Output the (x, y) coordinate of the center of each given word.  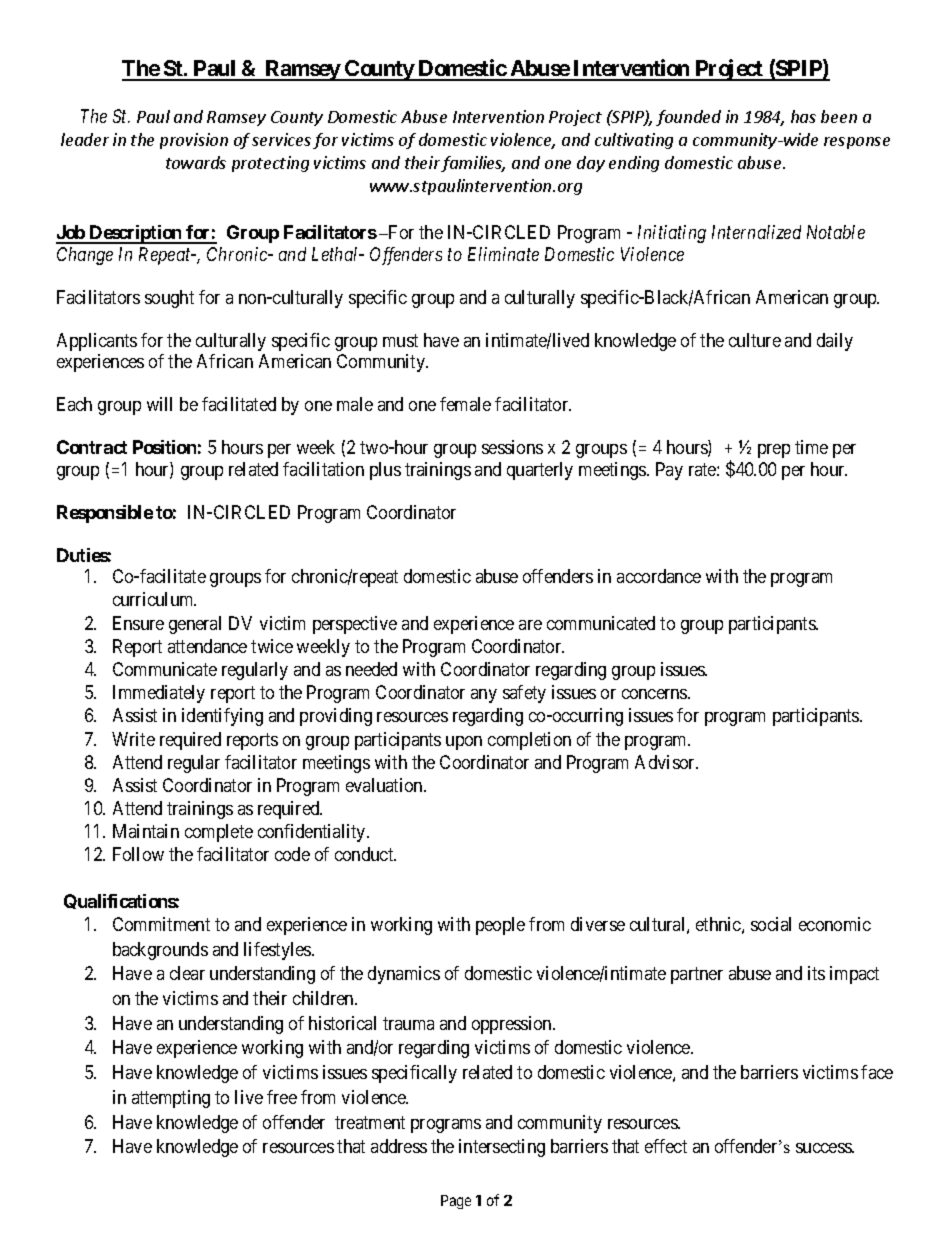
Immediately (159, 694)
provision (194, 141)
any (484, 696)
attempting (171, 1099)
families (473, 164)
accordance (659, 576)
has (803, 116)
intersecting (502, 1148)
